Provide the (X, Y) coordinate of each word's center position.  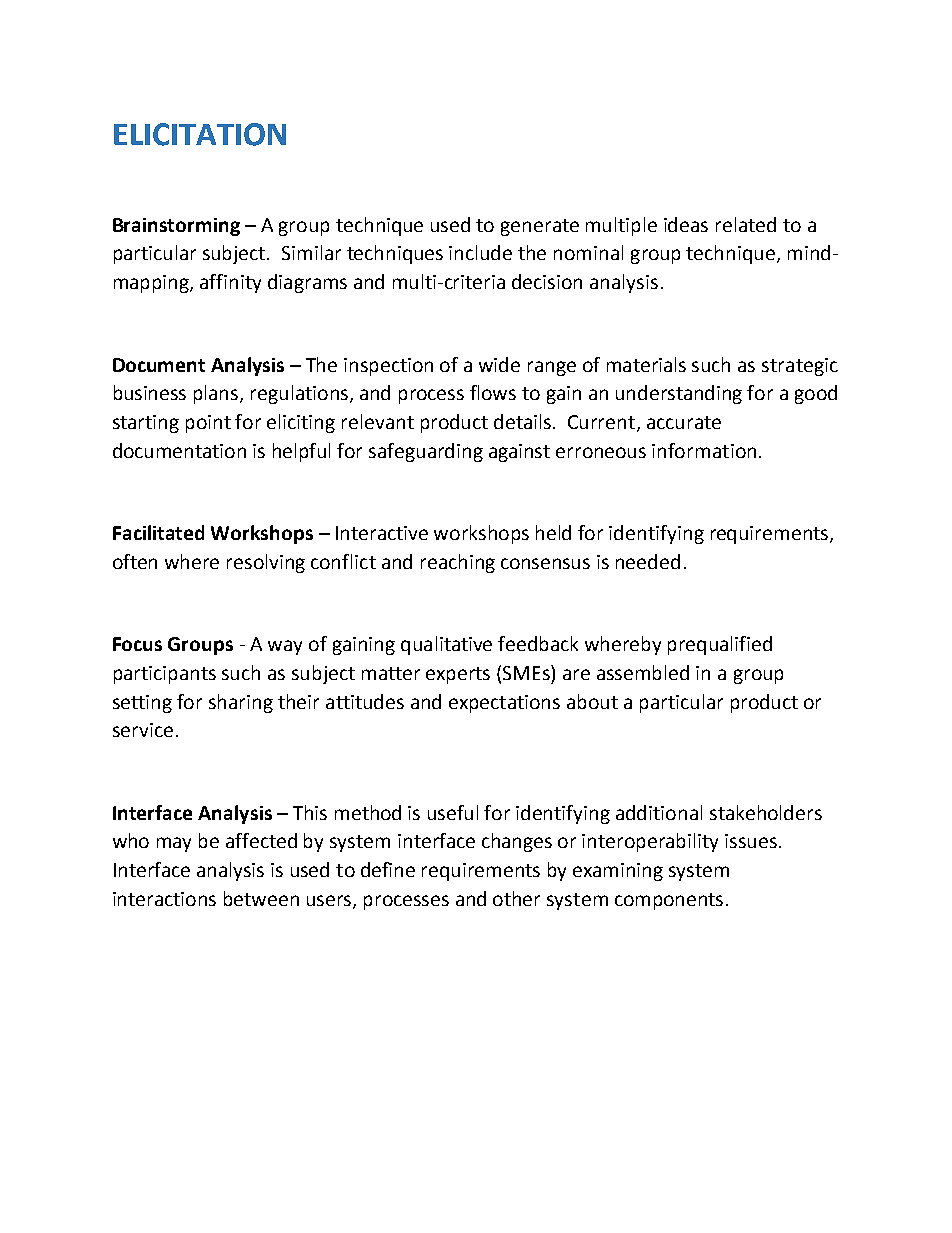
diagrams (307, 283)
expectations (504, 704)
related (746, 224)
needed (648, 561)
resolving (266, 563)
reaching (458, 563)
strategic (800, 367)
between (261, 898)
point (208, 424)
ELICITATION (200, 134)
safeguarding (426, 452)
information (704, 450)
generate (540, 227)
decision (547, 281)
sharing (241, 703)
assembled (643, 672)
